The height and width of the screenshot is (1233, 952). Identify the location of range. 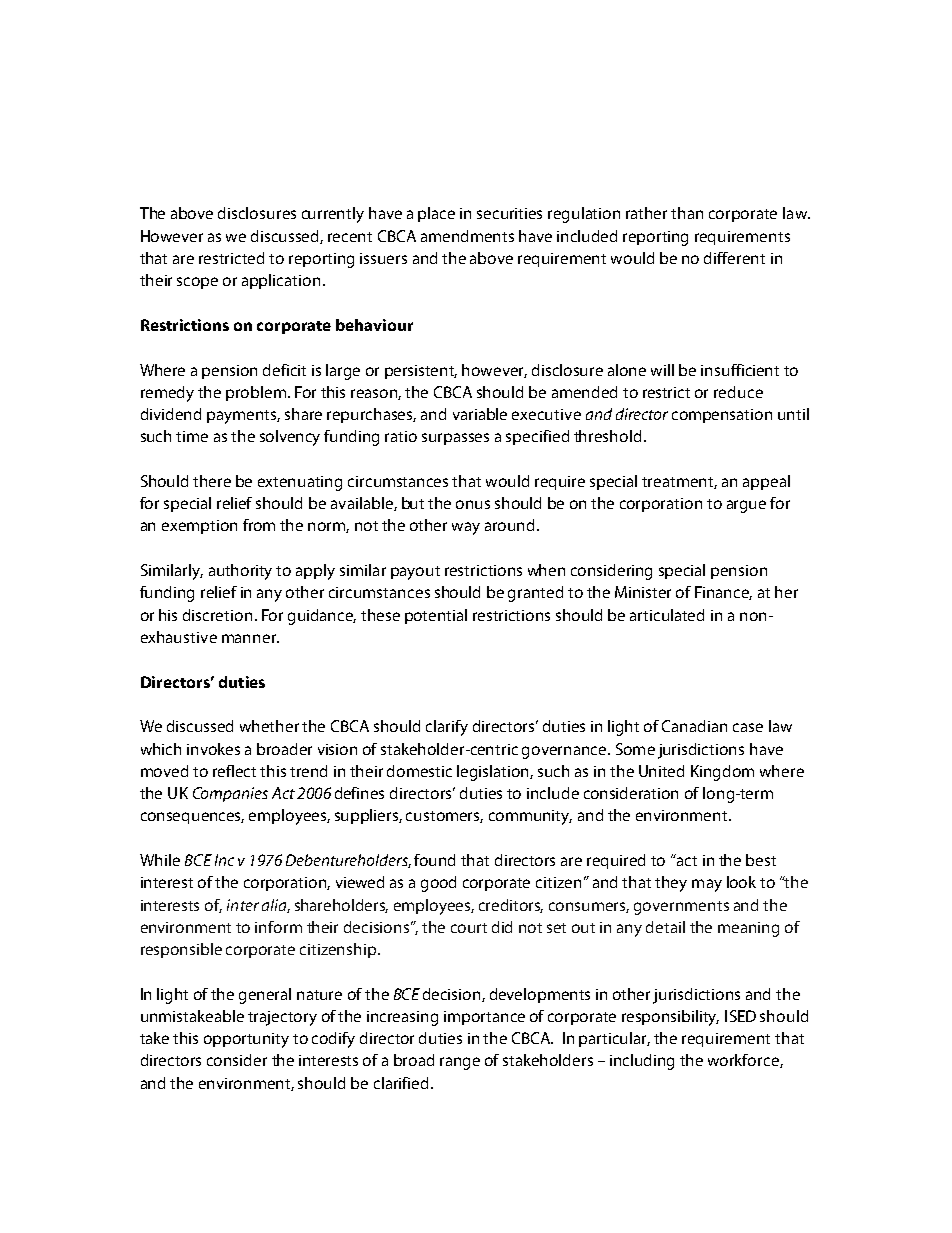
(460, 1063).
